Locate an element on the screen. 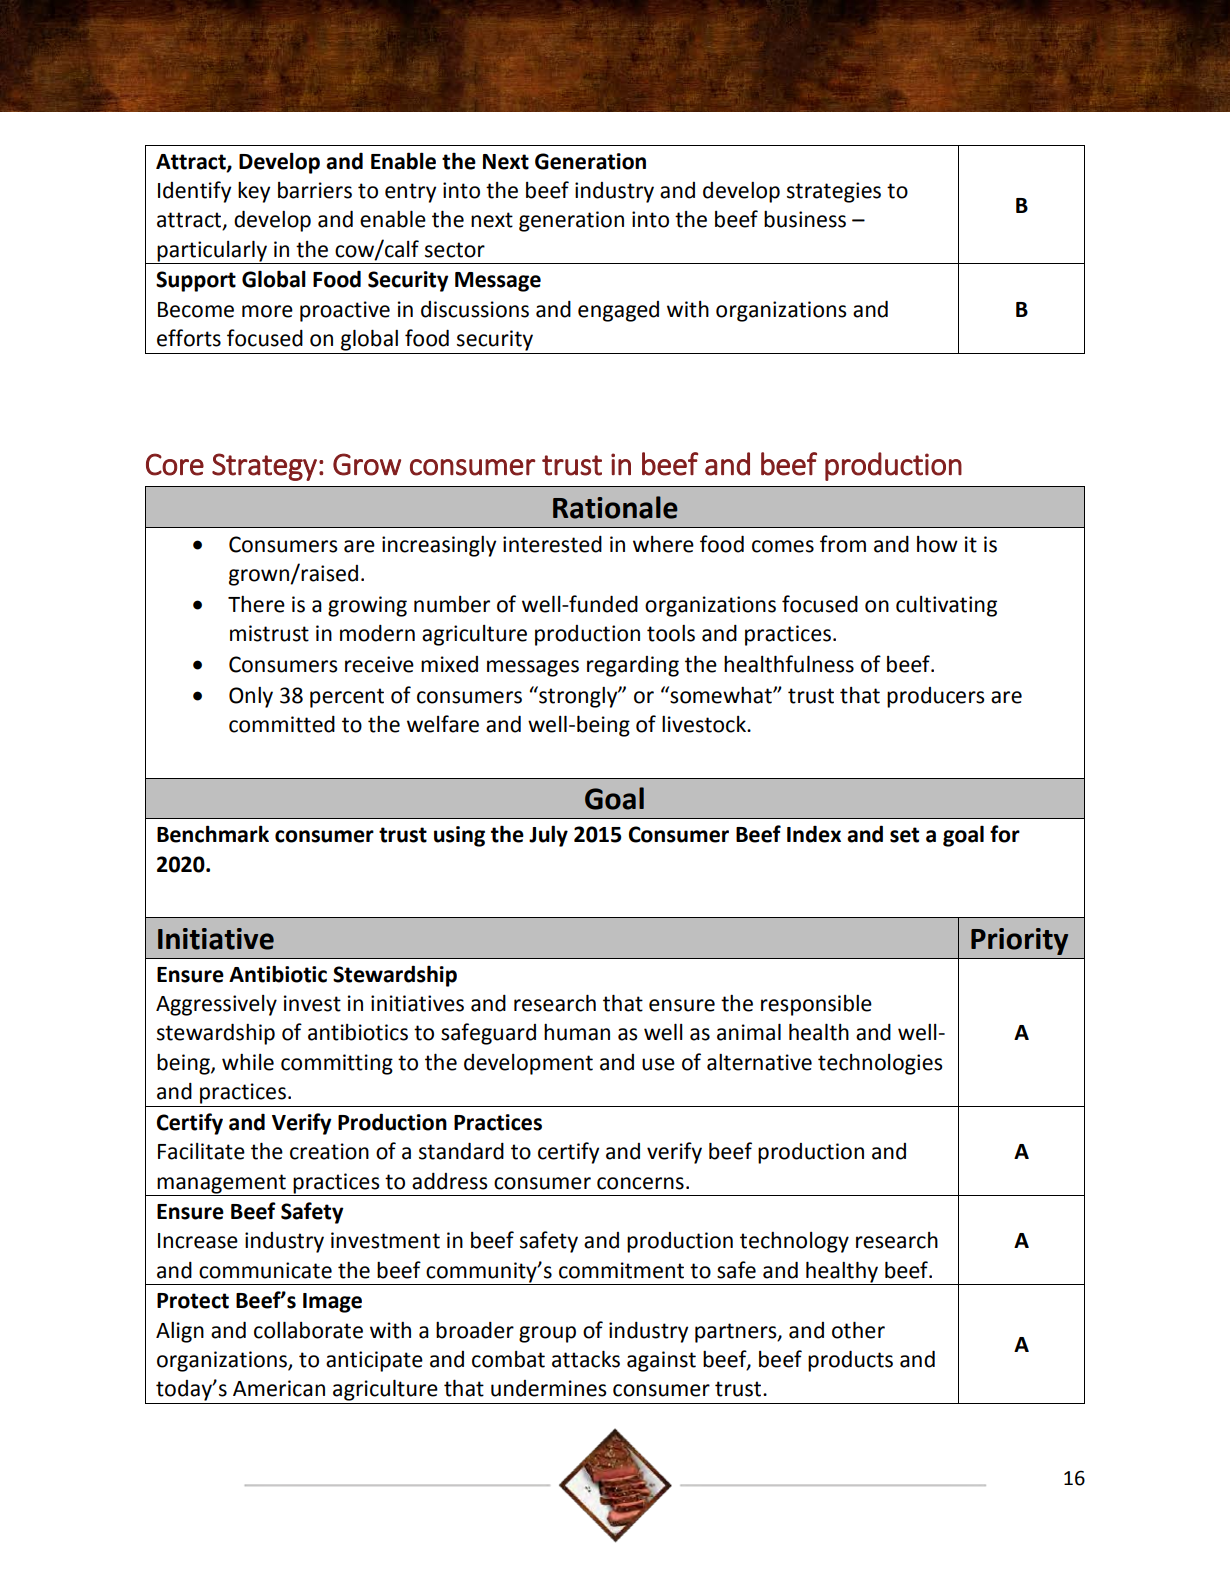 This screenshot has width=1230, height=1591. collaborate is located at coordinates (308, 1330).
